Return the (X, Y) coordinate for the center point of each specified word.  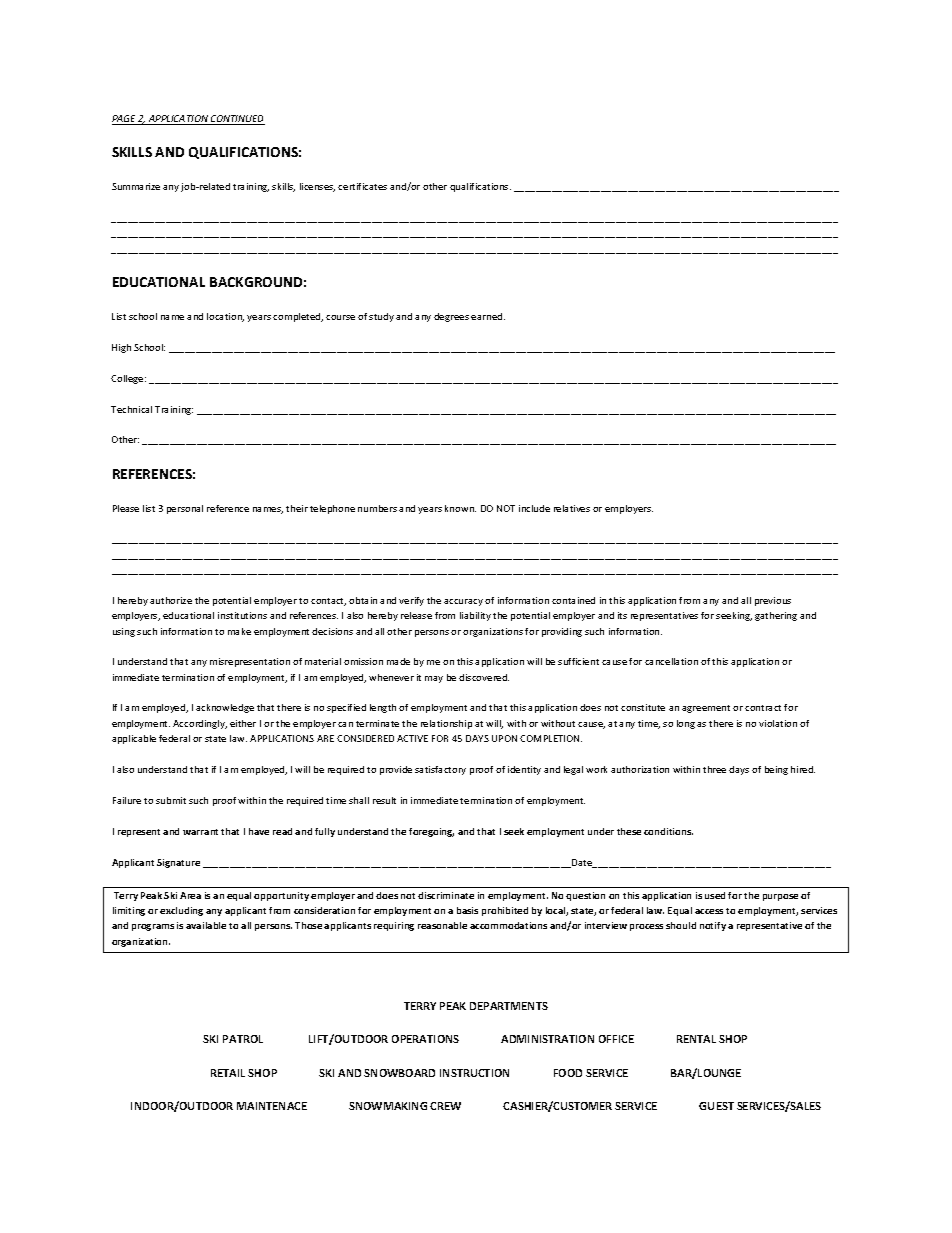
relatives (572, 508)
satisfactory (440, 770)
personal (185, 509)
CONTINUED (237, 120)
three (714, 769)
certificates (362, 186)
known (460, 508)
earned (488, 316)
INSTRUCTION (474, 1073)
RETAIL (228, 1073)
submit (171, 800)
